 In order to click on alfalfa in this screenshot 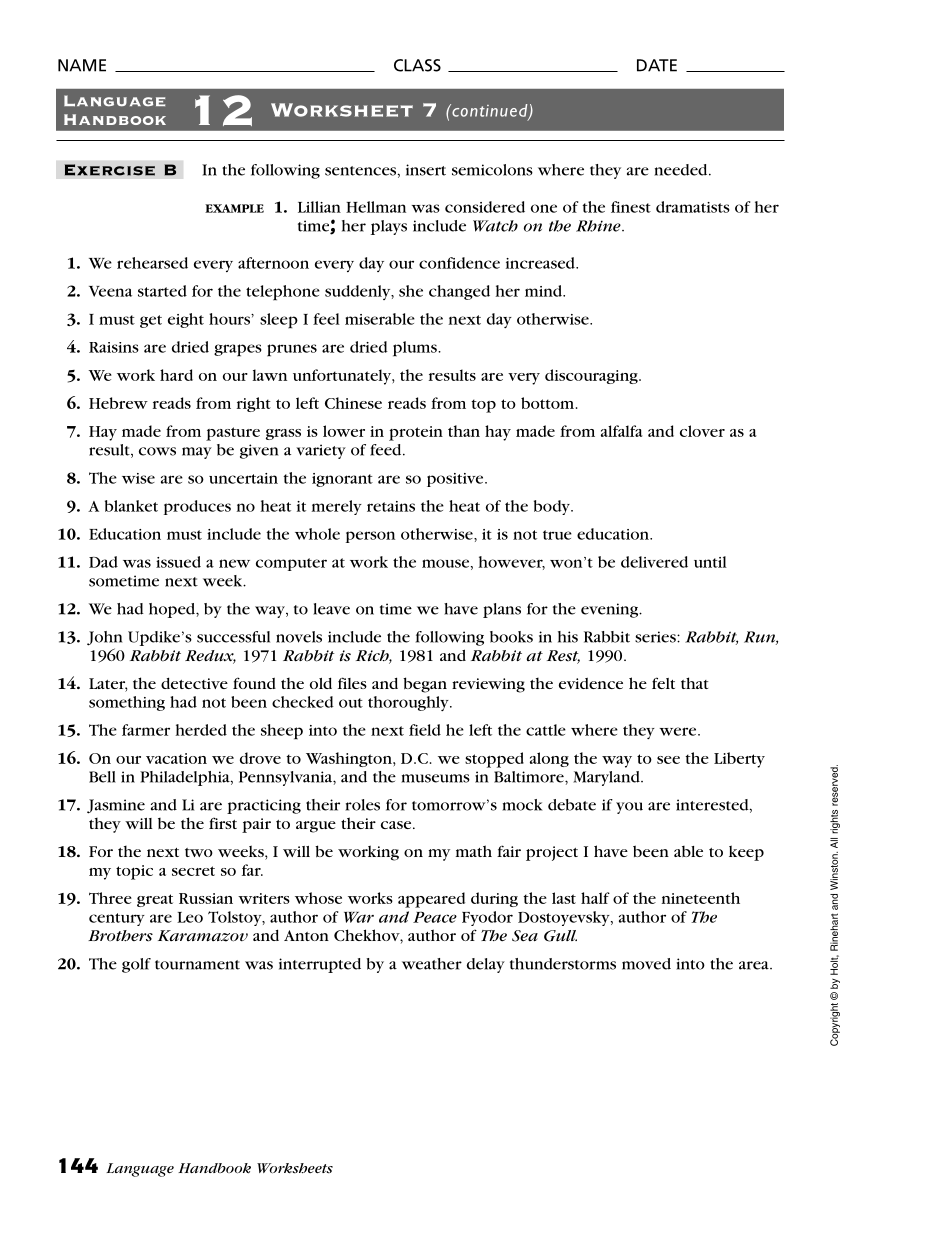, I will do `click(622, 431)`.
